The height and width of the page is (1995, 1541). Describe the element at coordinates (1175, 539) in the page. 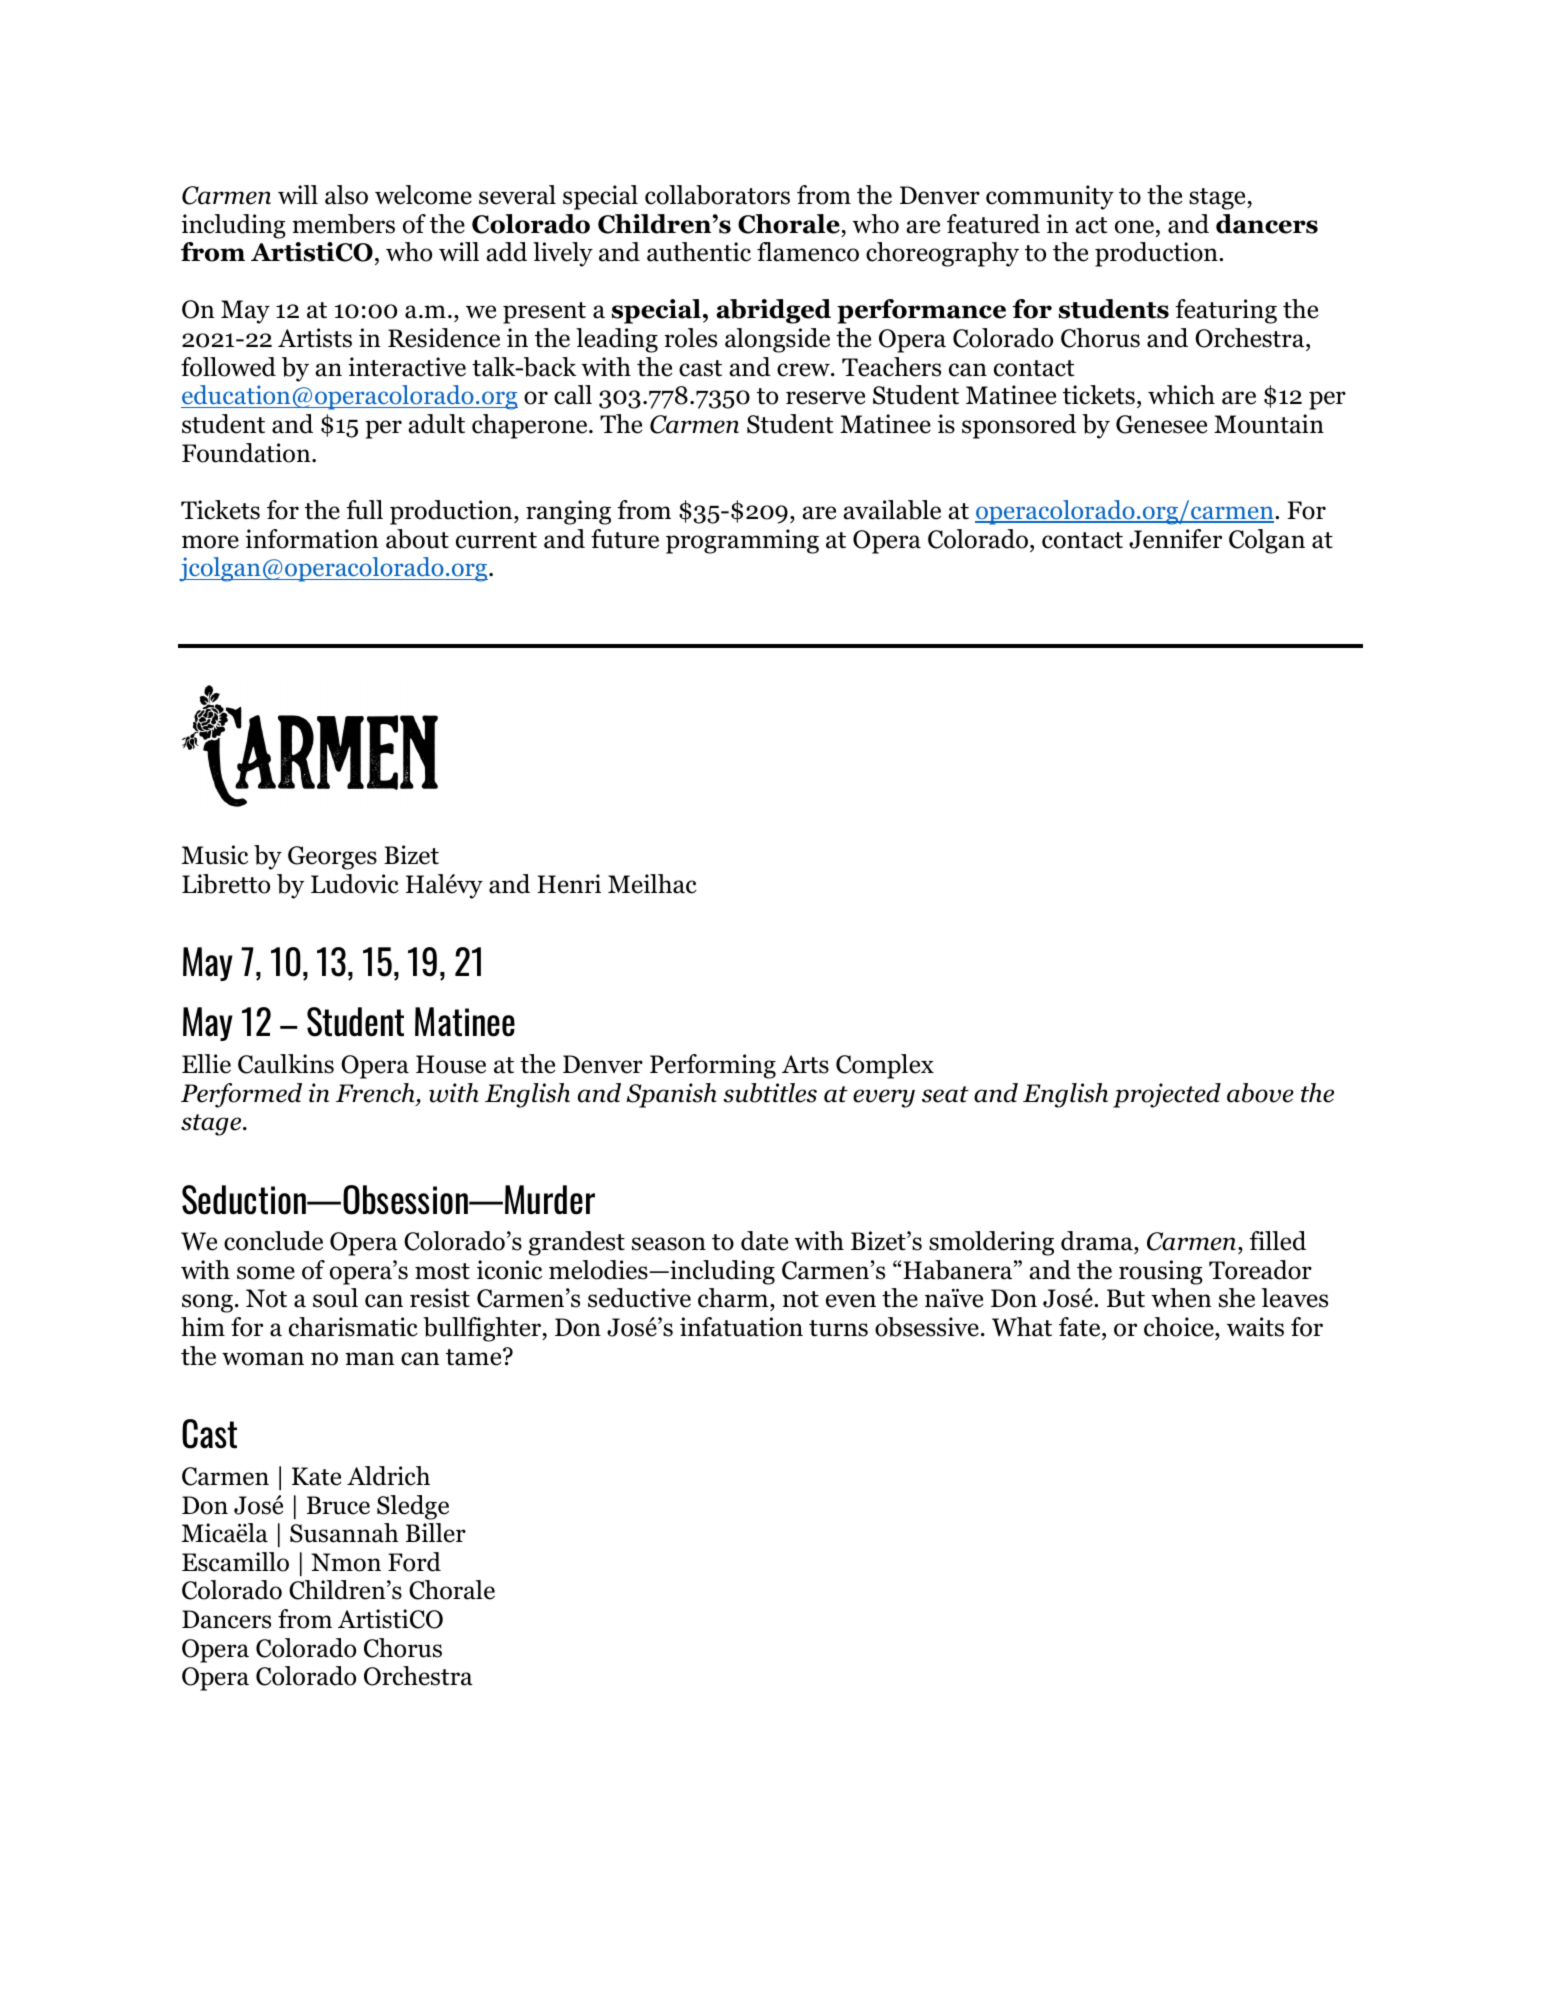

I see `Jennifer` at that location.
